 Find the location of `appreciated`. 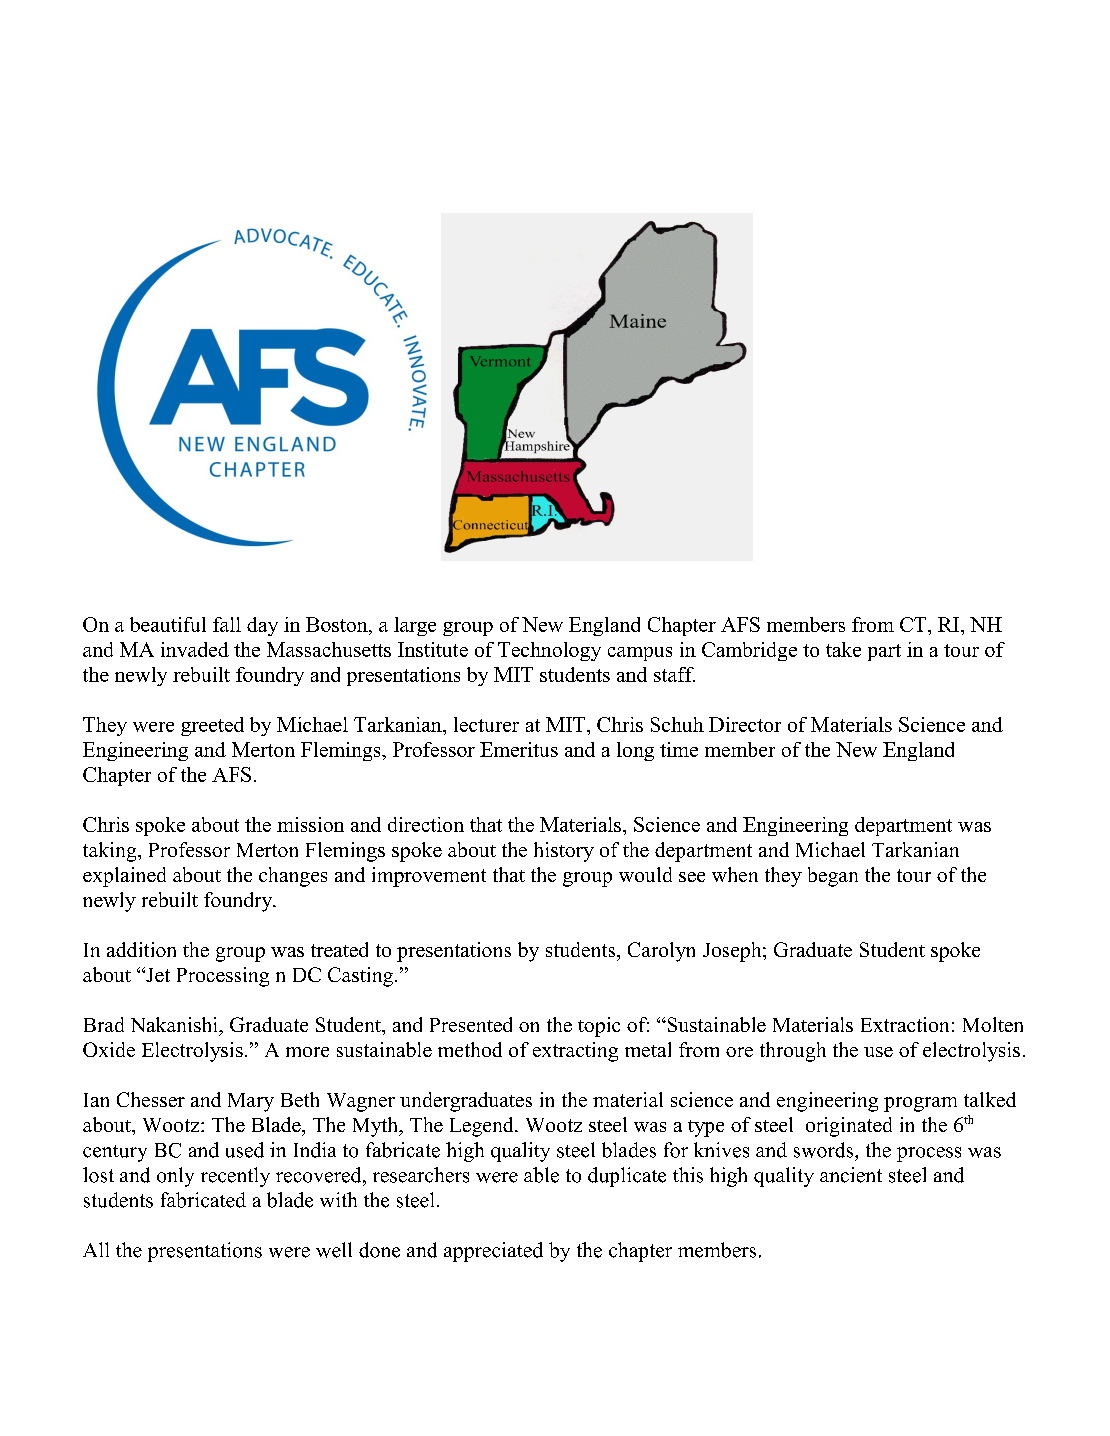

appreciated is located at coordinates (493, 1252).
